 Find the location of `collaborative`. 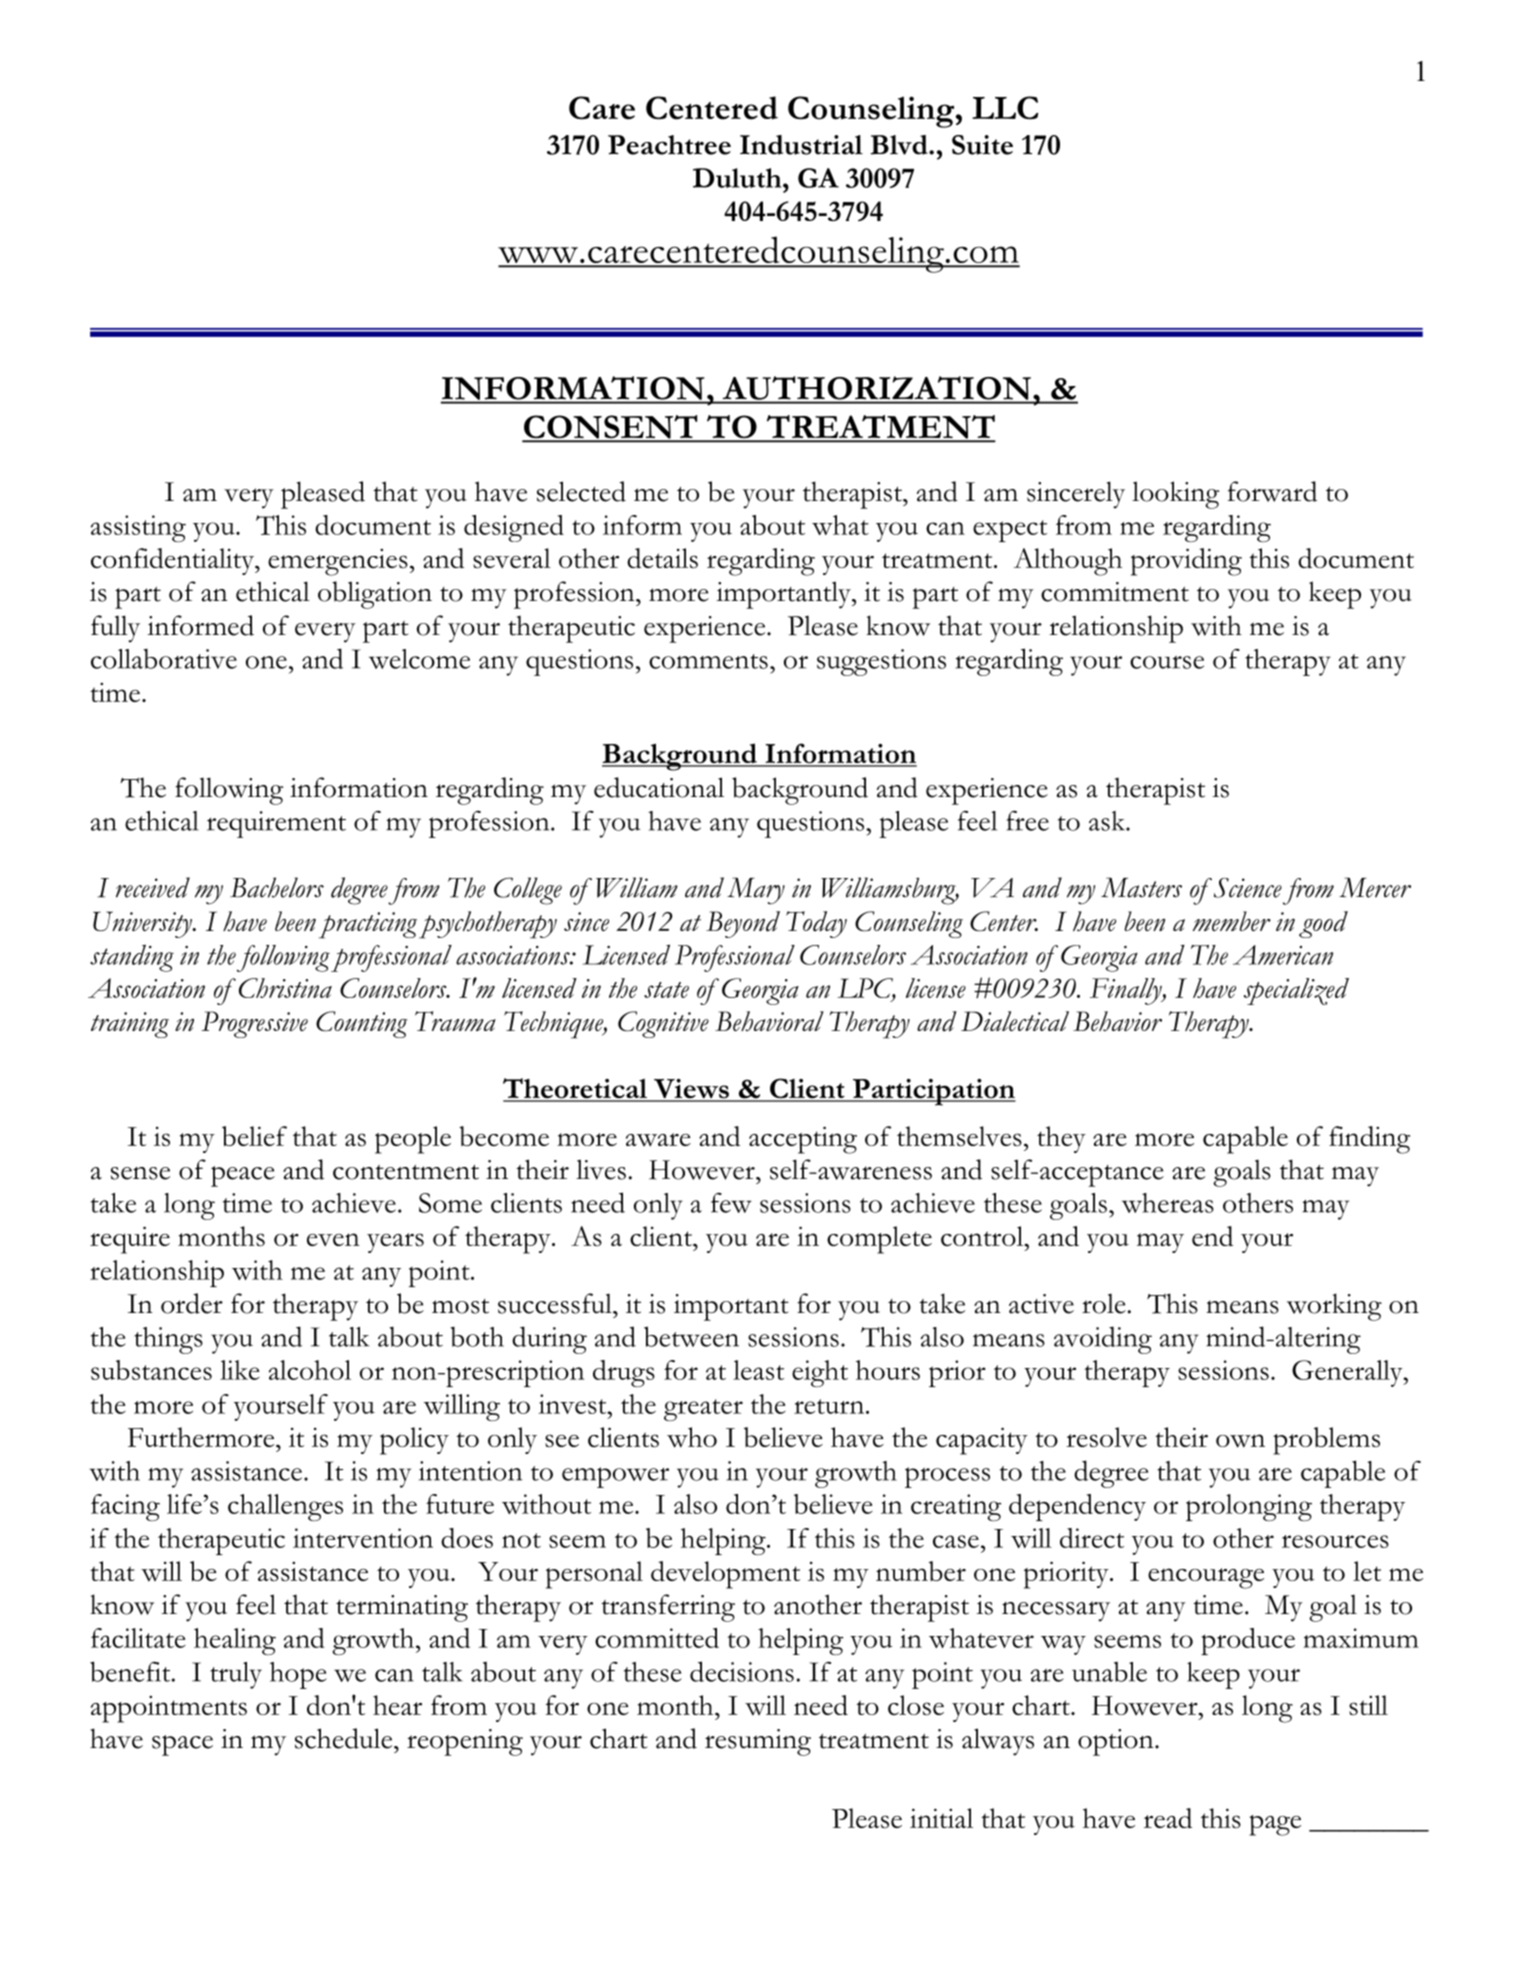

collaborative is located at coordinates (164, 659).
